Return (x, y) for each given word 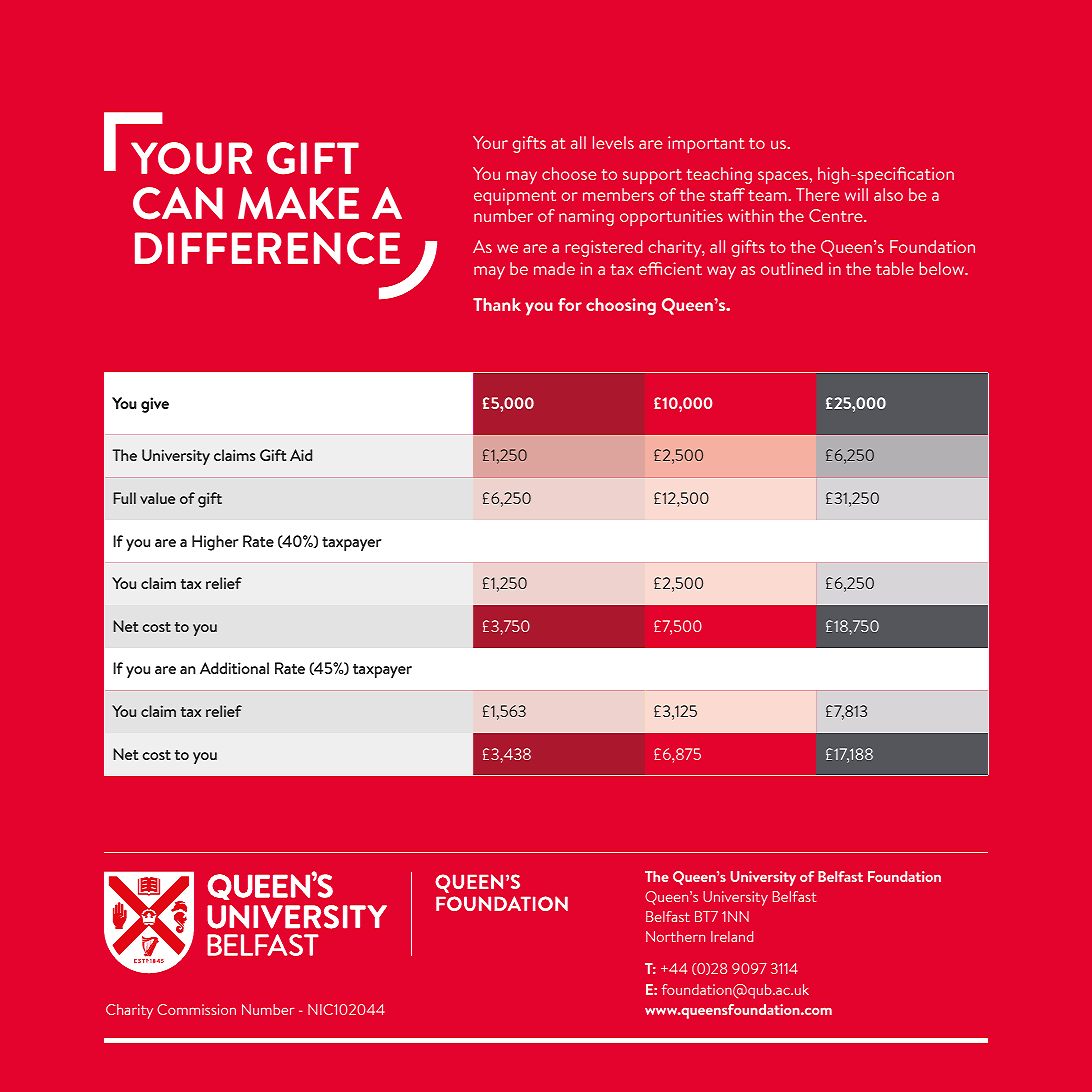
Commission (196, 1009)
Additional (234, 668)
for (570, 304)
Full (124, 498)
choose (569, 173)
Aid (301, 455)
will (856, 194)
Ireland (732, 936)
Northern (675, 936)
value (157, 498)
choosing (621, 306)
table (895, 268)
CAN (178, 203)
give (155, 405)
